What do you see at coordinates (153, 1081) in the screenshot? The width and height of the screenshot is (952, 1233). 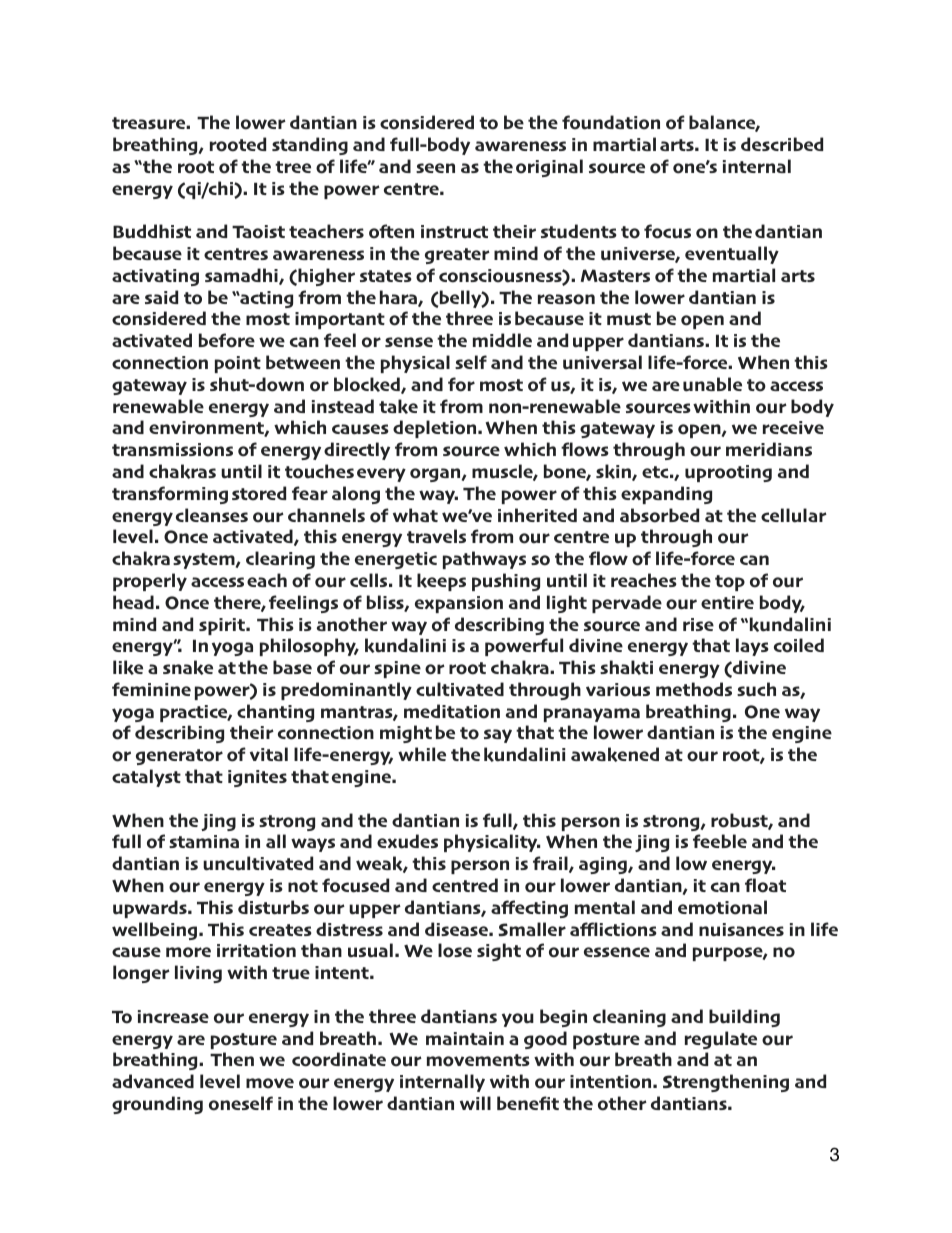 I see `advanced` at bounding box center [153, 1081].
